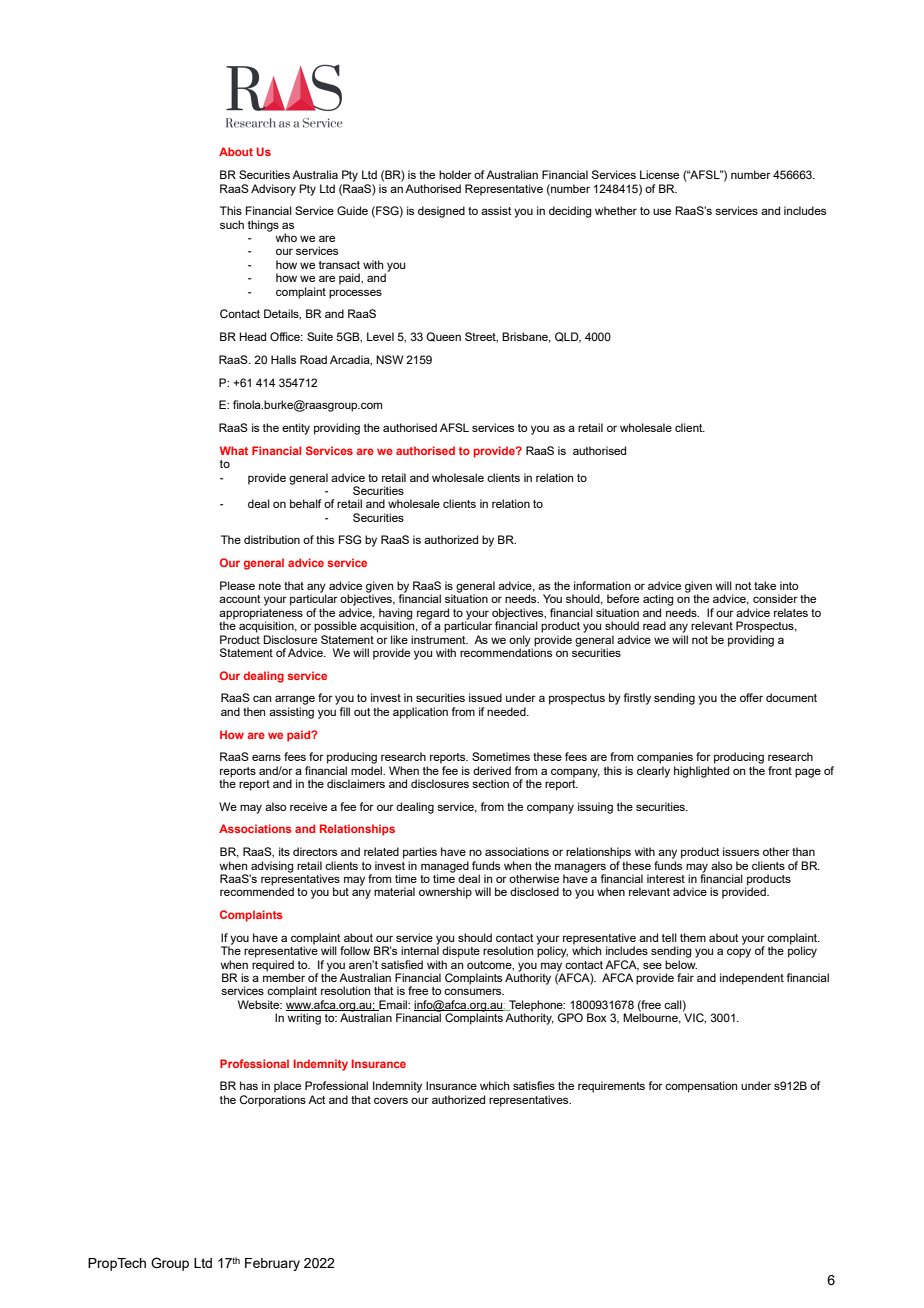  Describe the element at coordinates (662, 211) in the screenshot. I see `use` at that location.
